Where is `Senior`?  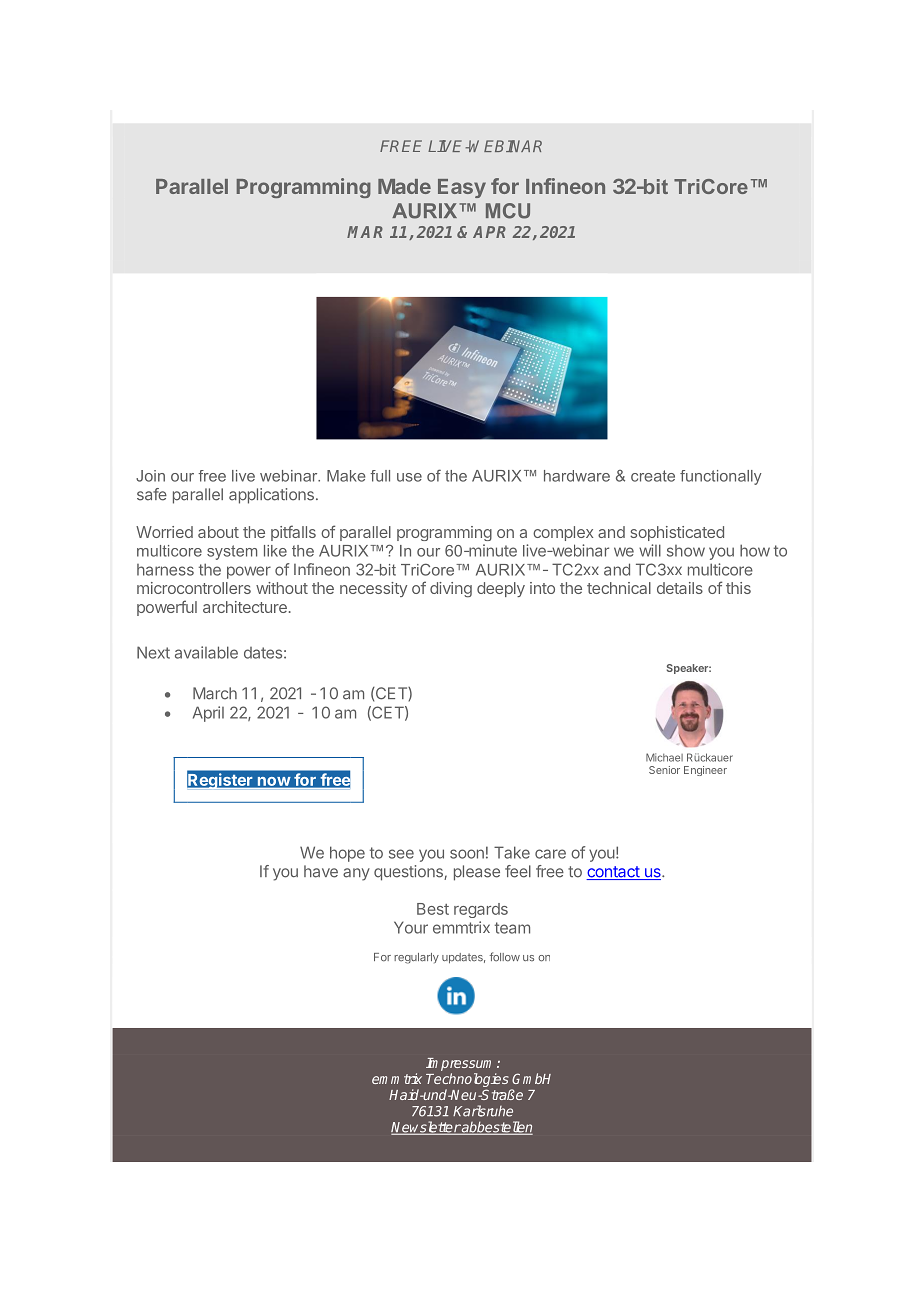 Senior is located at coordinates (664, 770).
